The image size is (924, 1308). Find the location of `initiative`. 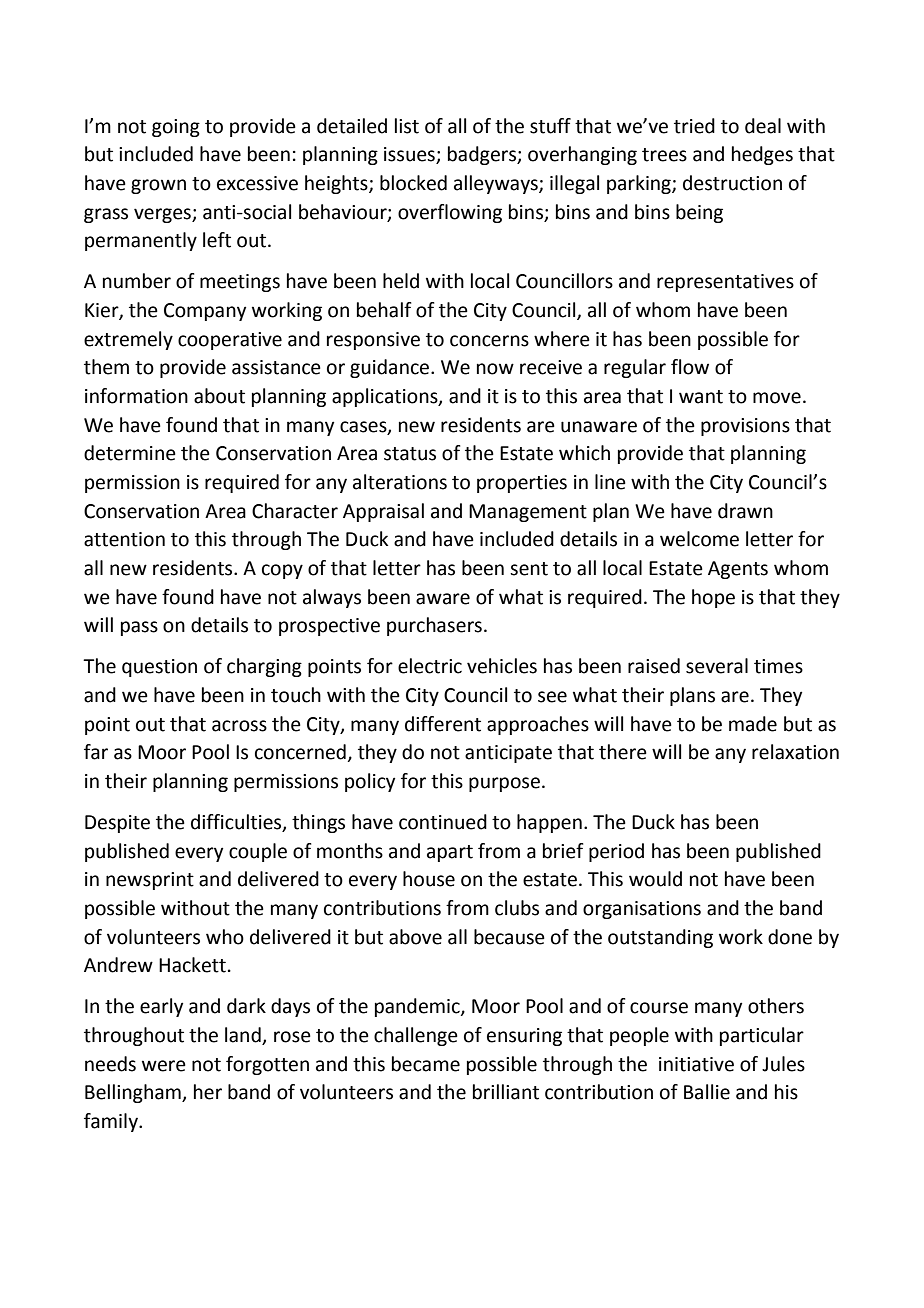

initiative is located at coordinates (696, 1064).
